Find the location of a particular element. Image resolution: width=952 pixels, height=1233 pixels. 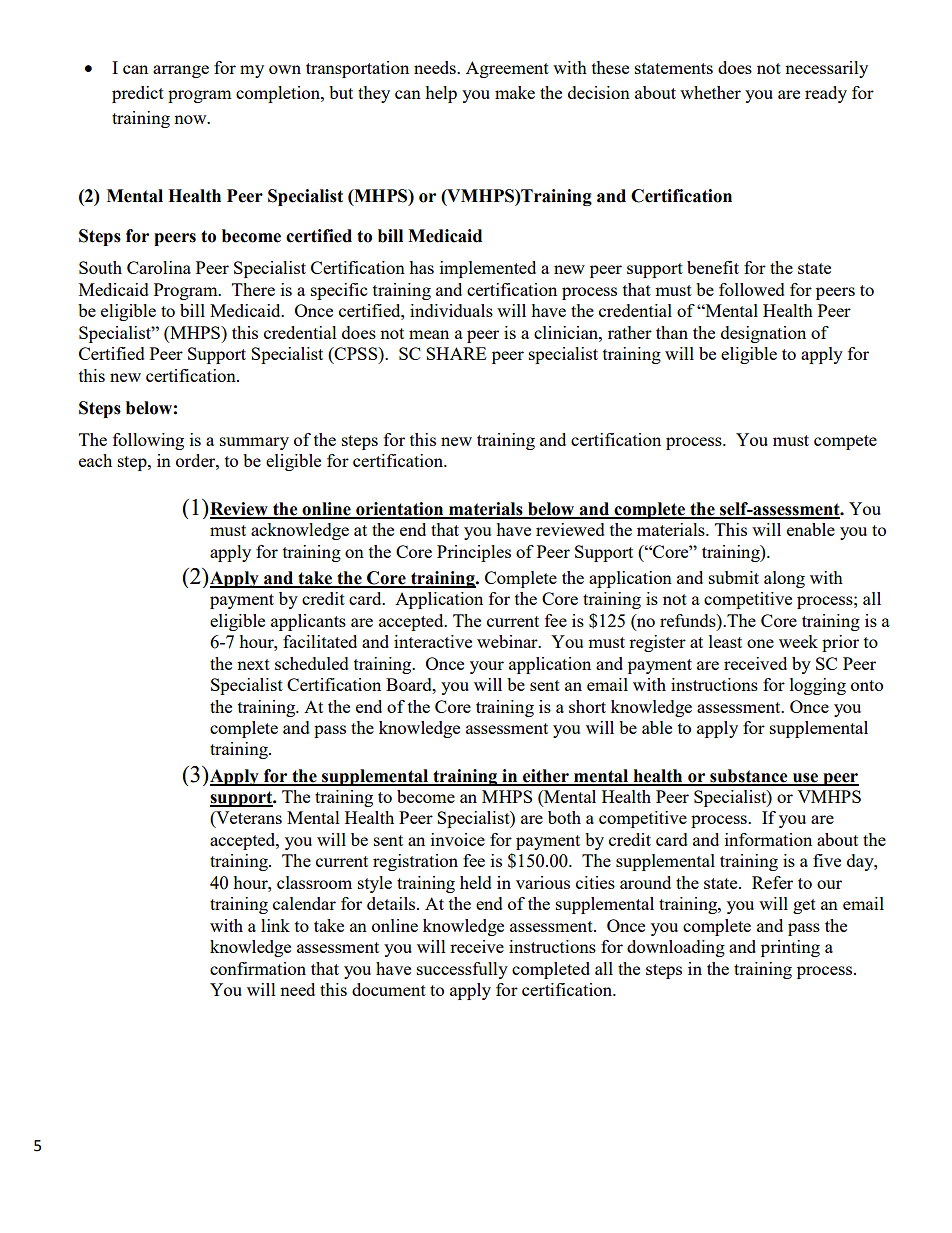

successfully is located at coordinates (462, 970).
